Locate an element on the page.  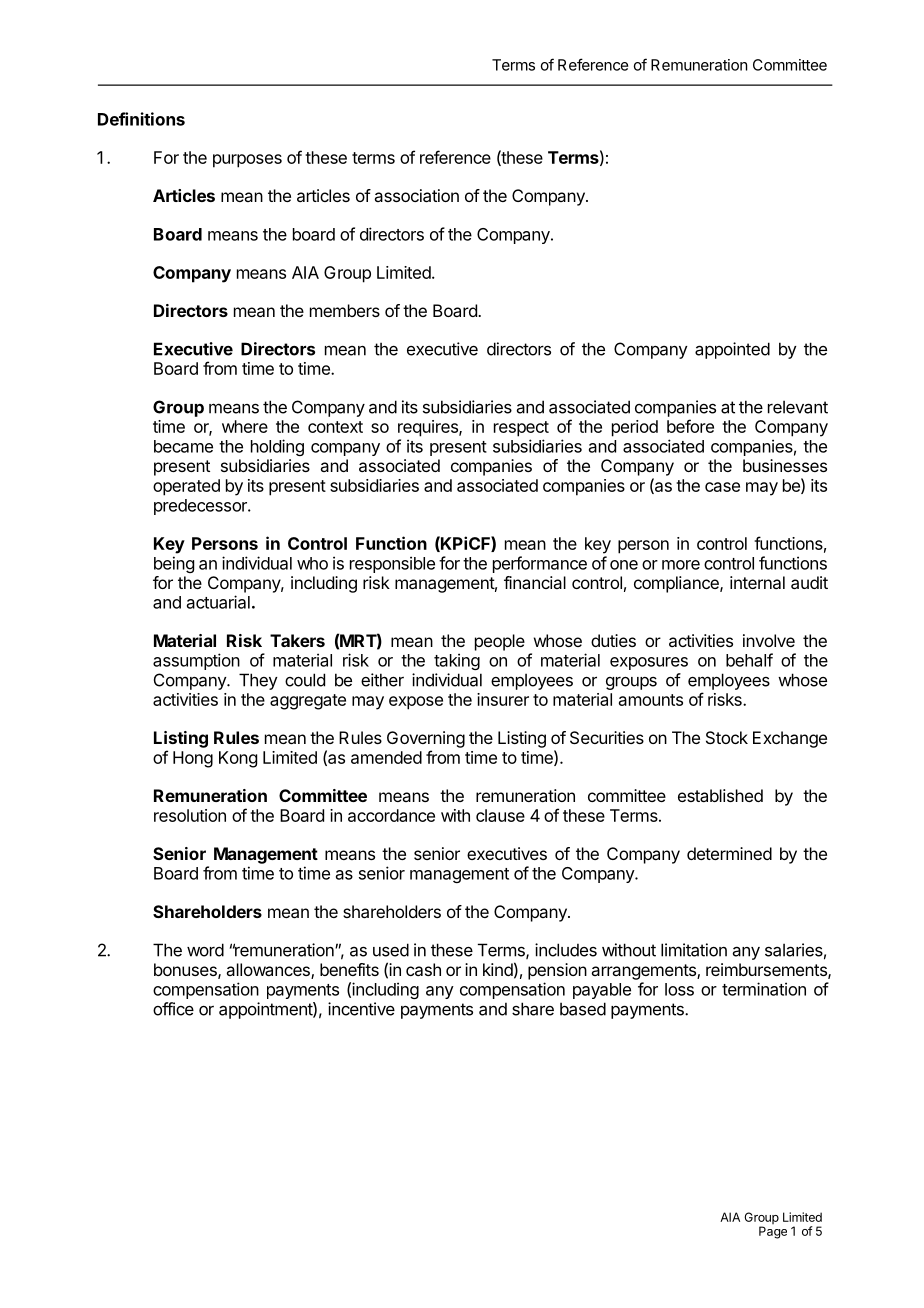
association is located at coordinates (416, 195).
